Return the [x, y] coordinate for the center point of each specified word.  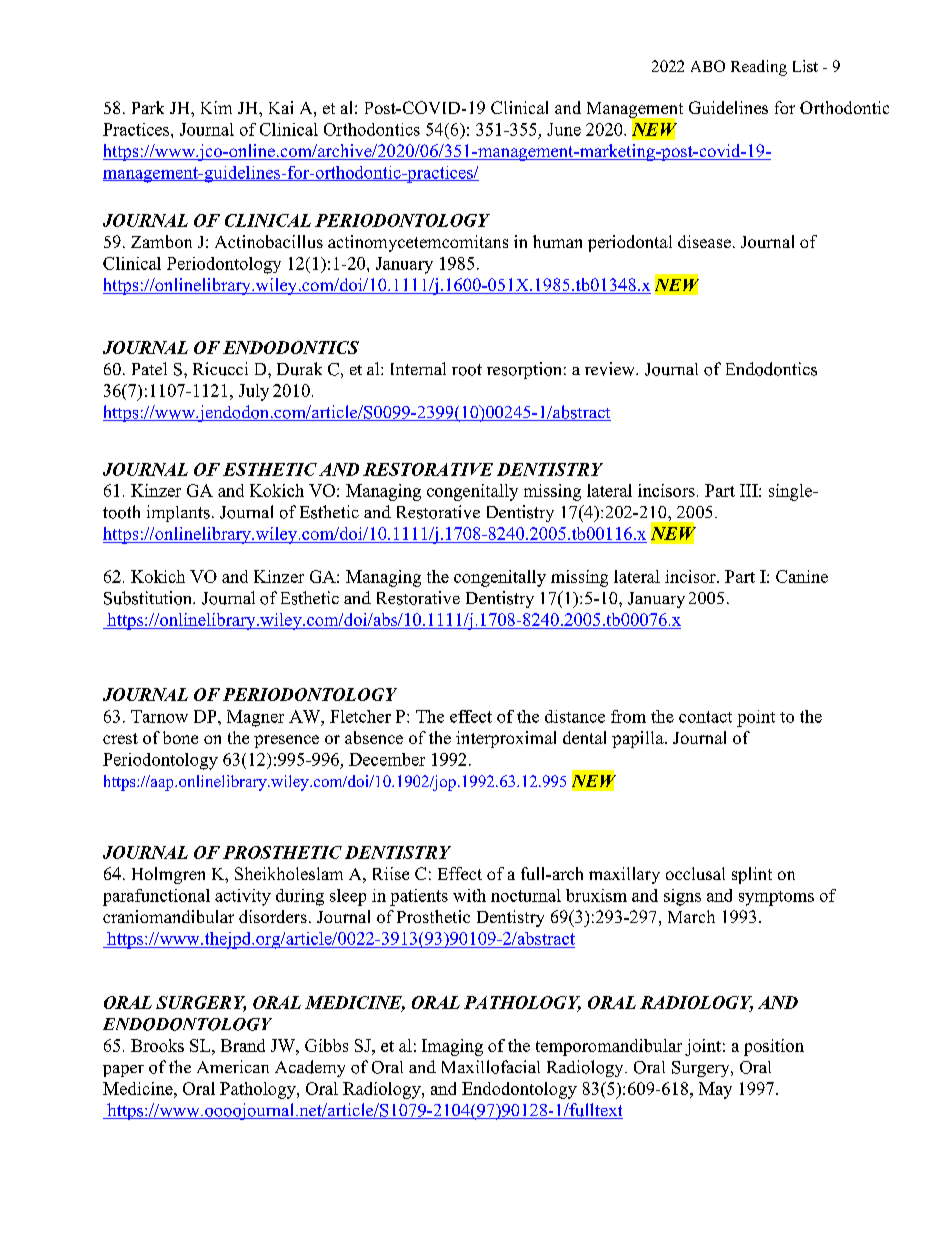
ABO [708, 66]
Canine [802, 576]
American [233, 1066]
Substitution [149, 598]
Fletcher [360, 716]
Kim [216, 107]
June [564, 129]
